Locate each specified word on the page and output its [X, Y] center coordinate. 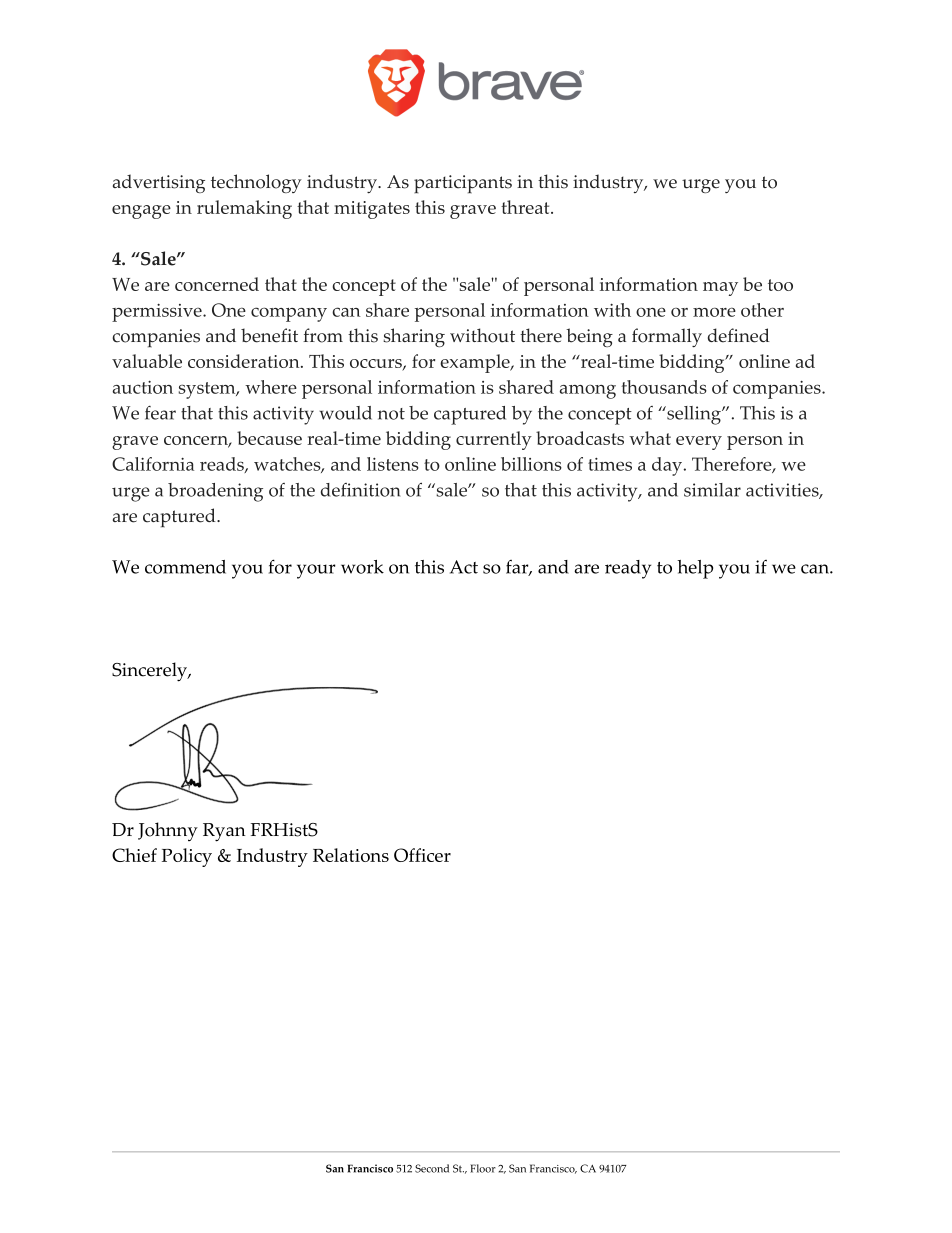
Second [432, 1168]
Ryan [224, 832]
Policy [187, 857]
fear [160, 413]
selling [694, 415]
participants [463, 184]
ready [628, 569]
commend [185, 567]
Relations [351, 855]
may [720, 289]
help [695, 569]
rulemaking [244, 209]
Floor [483, 1168]
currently [494, 440]
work [362, 567]
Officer [422, 855]
